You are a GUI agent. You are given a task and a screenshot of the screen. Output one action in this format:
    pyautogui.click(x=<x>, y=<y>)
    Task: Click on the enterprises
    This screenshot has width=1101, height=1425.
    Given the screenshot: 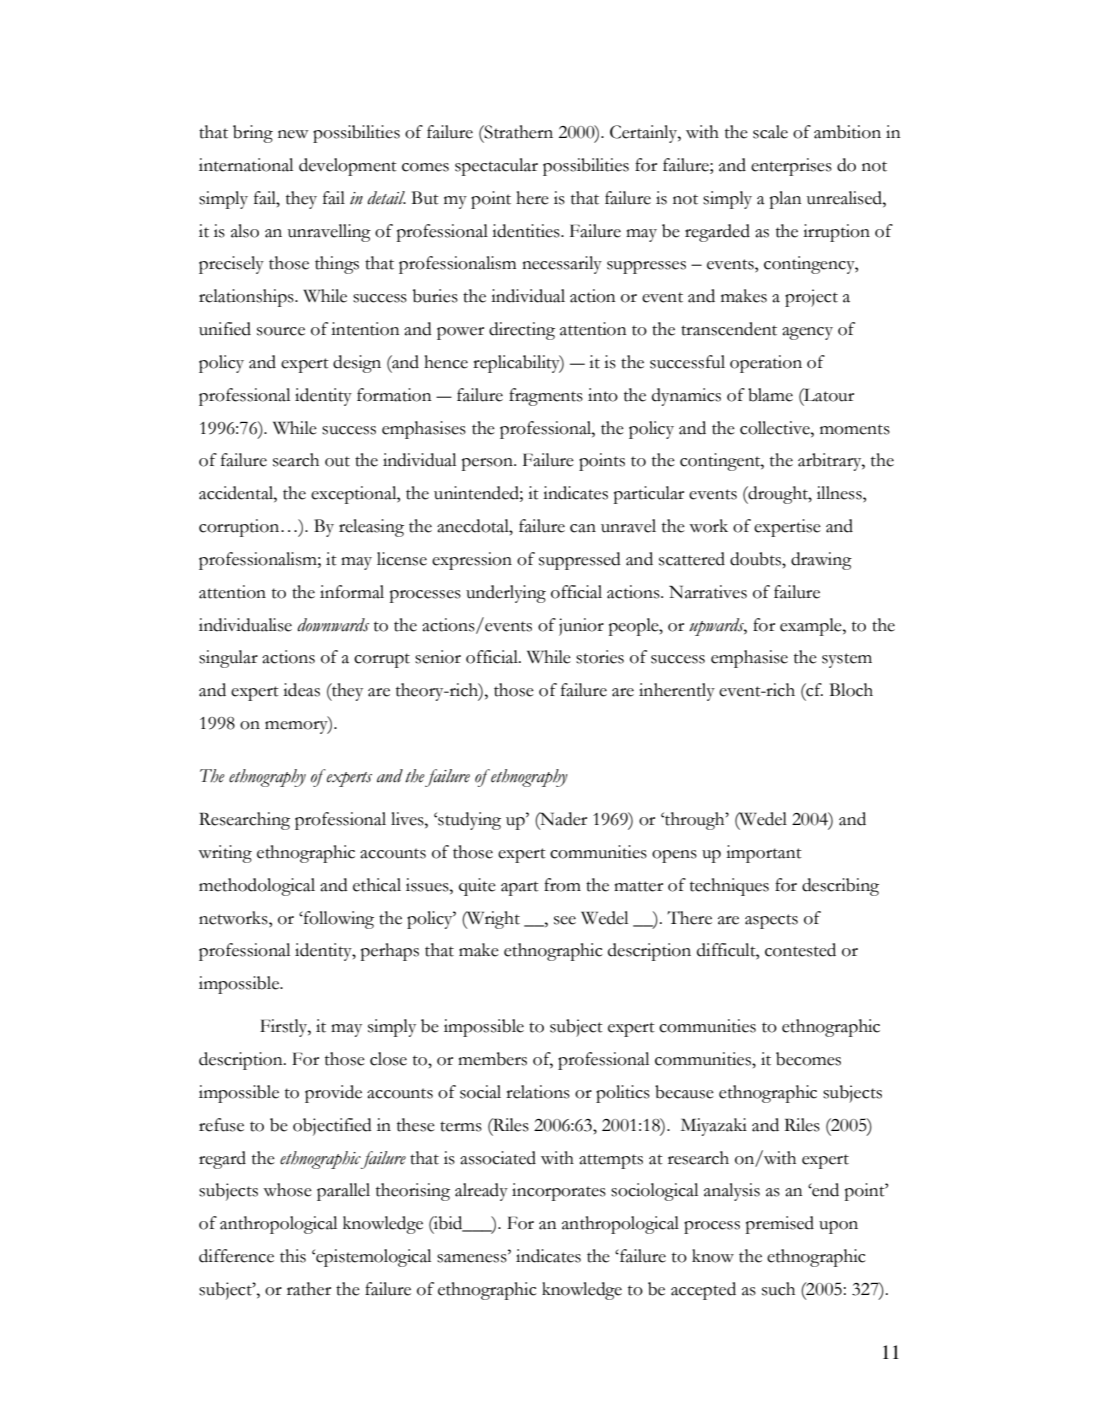 What is the action you would take?
    pyautogui.click(x=791, y=167)
